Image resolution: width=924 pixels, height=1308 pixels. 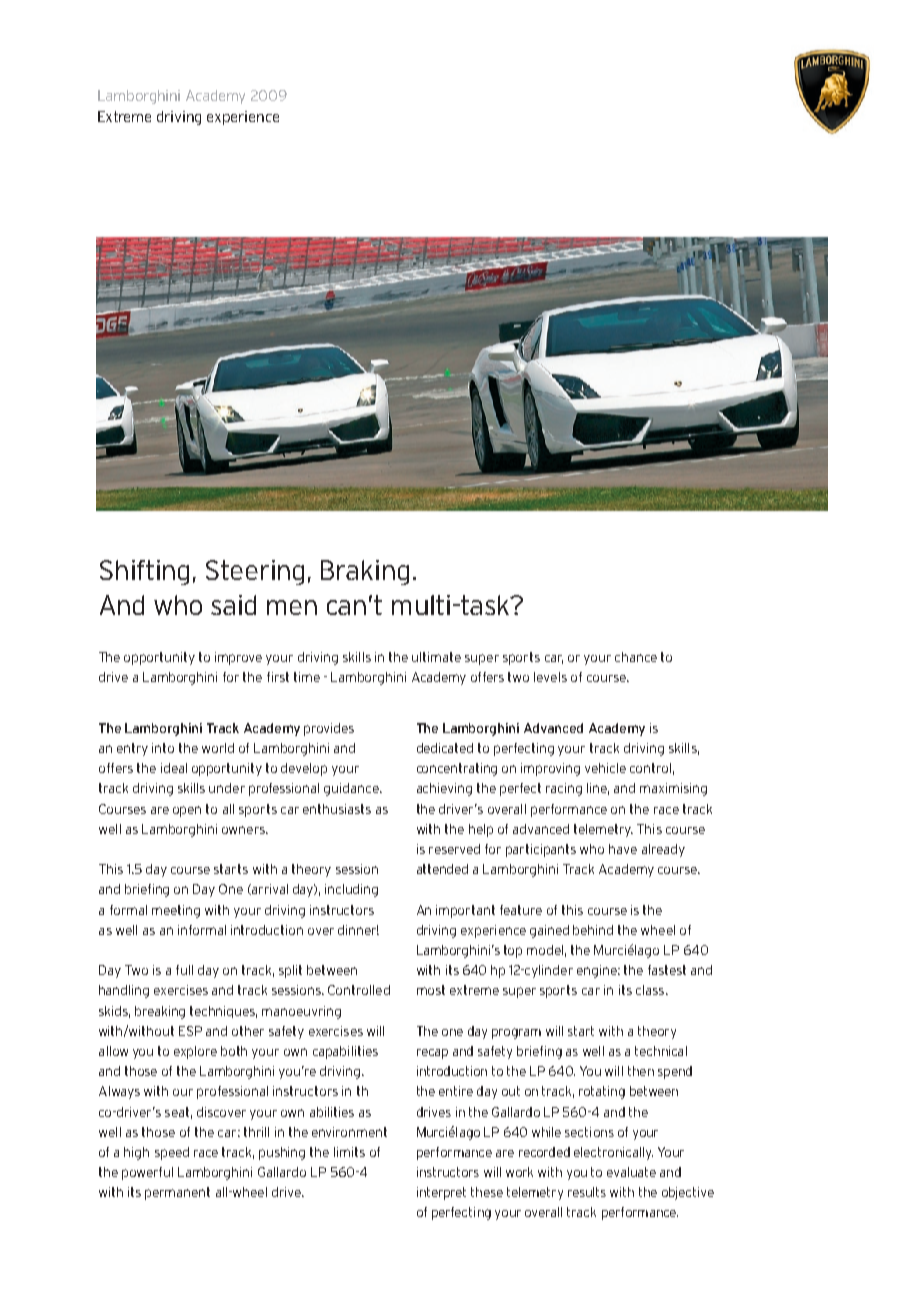 I want to click on evaluate, so click(x=631, y=1172).
